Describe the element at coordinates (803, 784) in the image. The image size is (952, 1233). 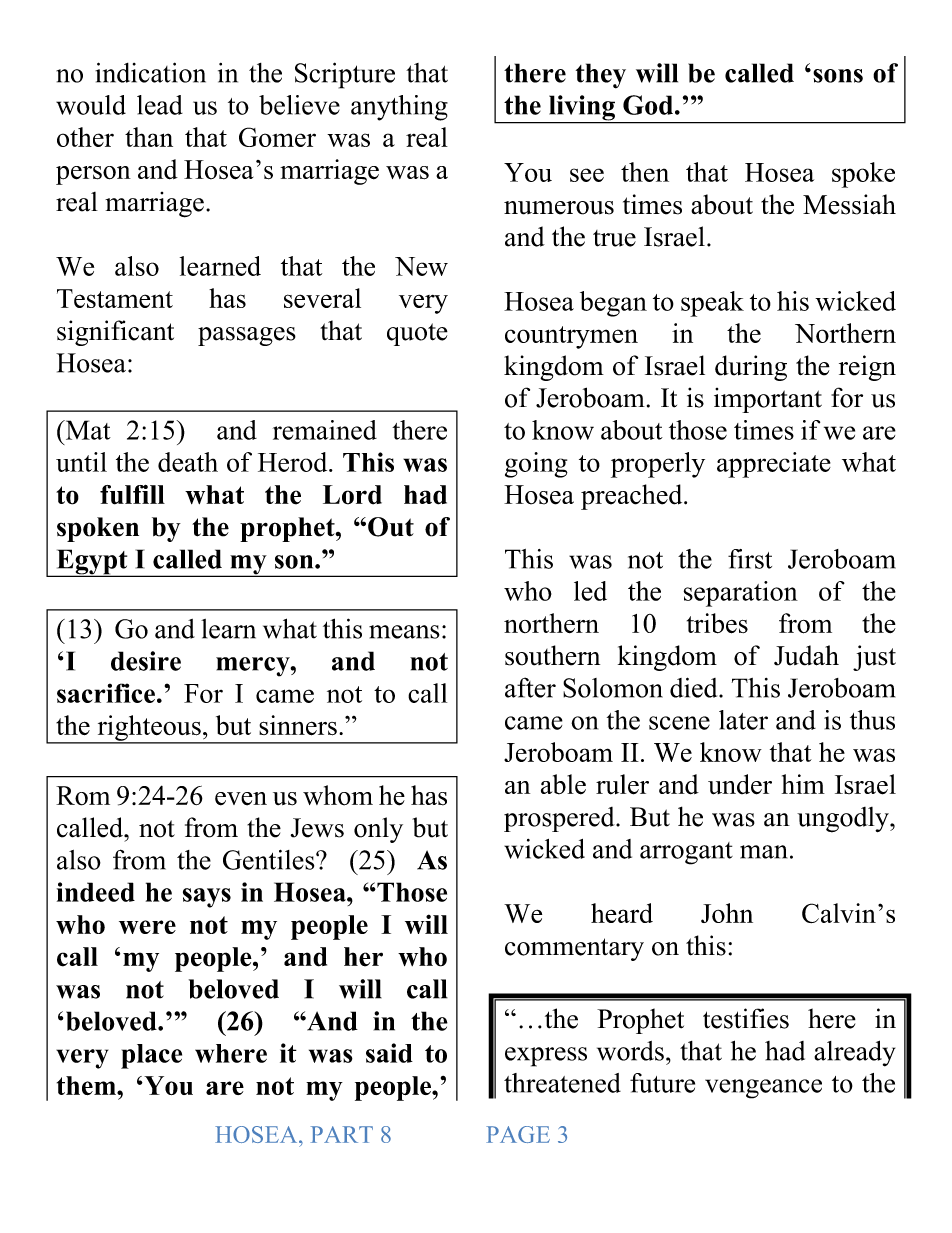
I see `him` at that location.
